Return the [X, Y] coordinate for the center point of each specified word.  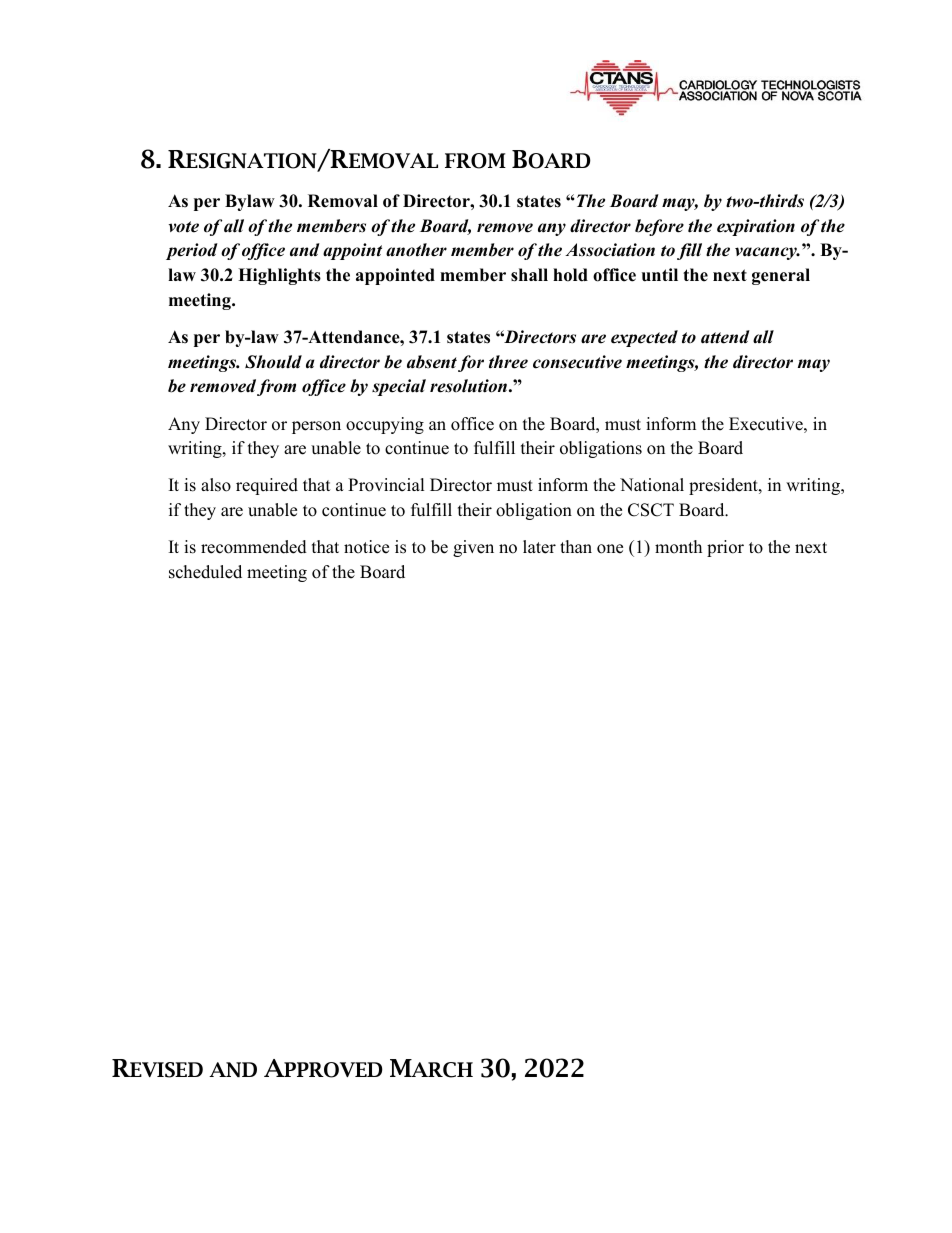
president [724, 486]
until [660, 275]
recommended [254, 547]
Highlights [279, 276]
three [508, 362]
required [267, 486]
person [316, 427]
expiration [756, 227]
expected [644, 338]
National [652, 485]
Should [273, 362]
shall [529, 275]
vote [184, 227]
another [416, 250]
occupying [385, 425]
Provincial [386, 485]
